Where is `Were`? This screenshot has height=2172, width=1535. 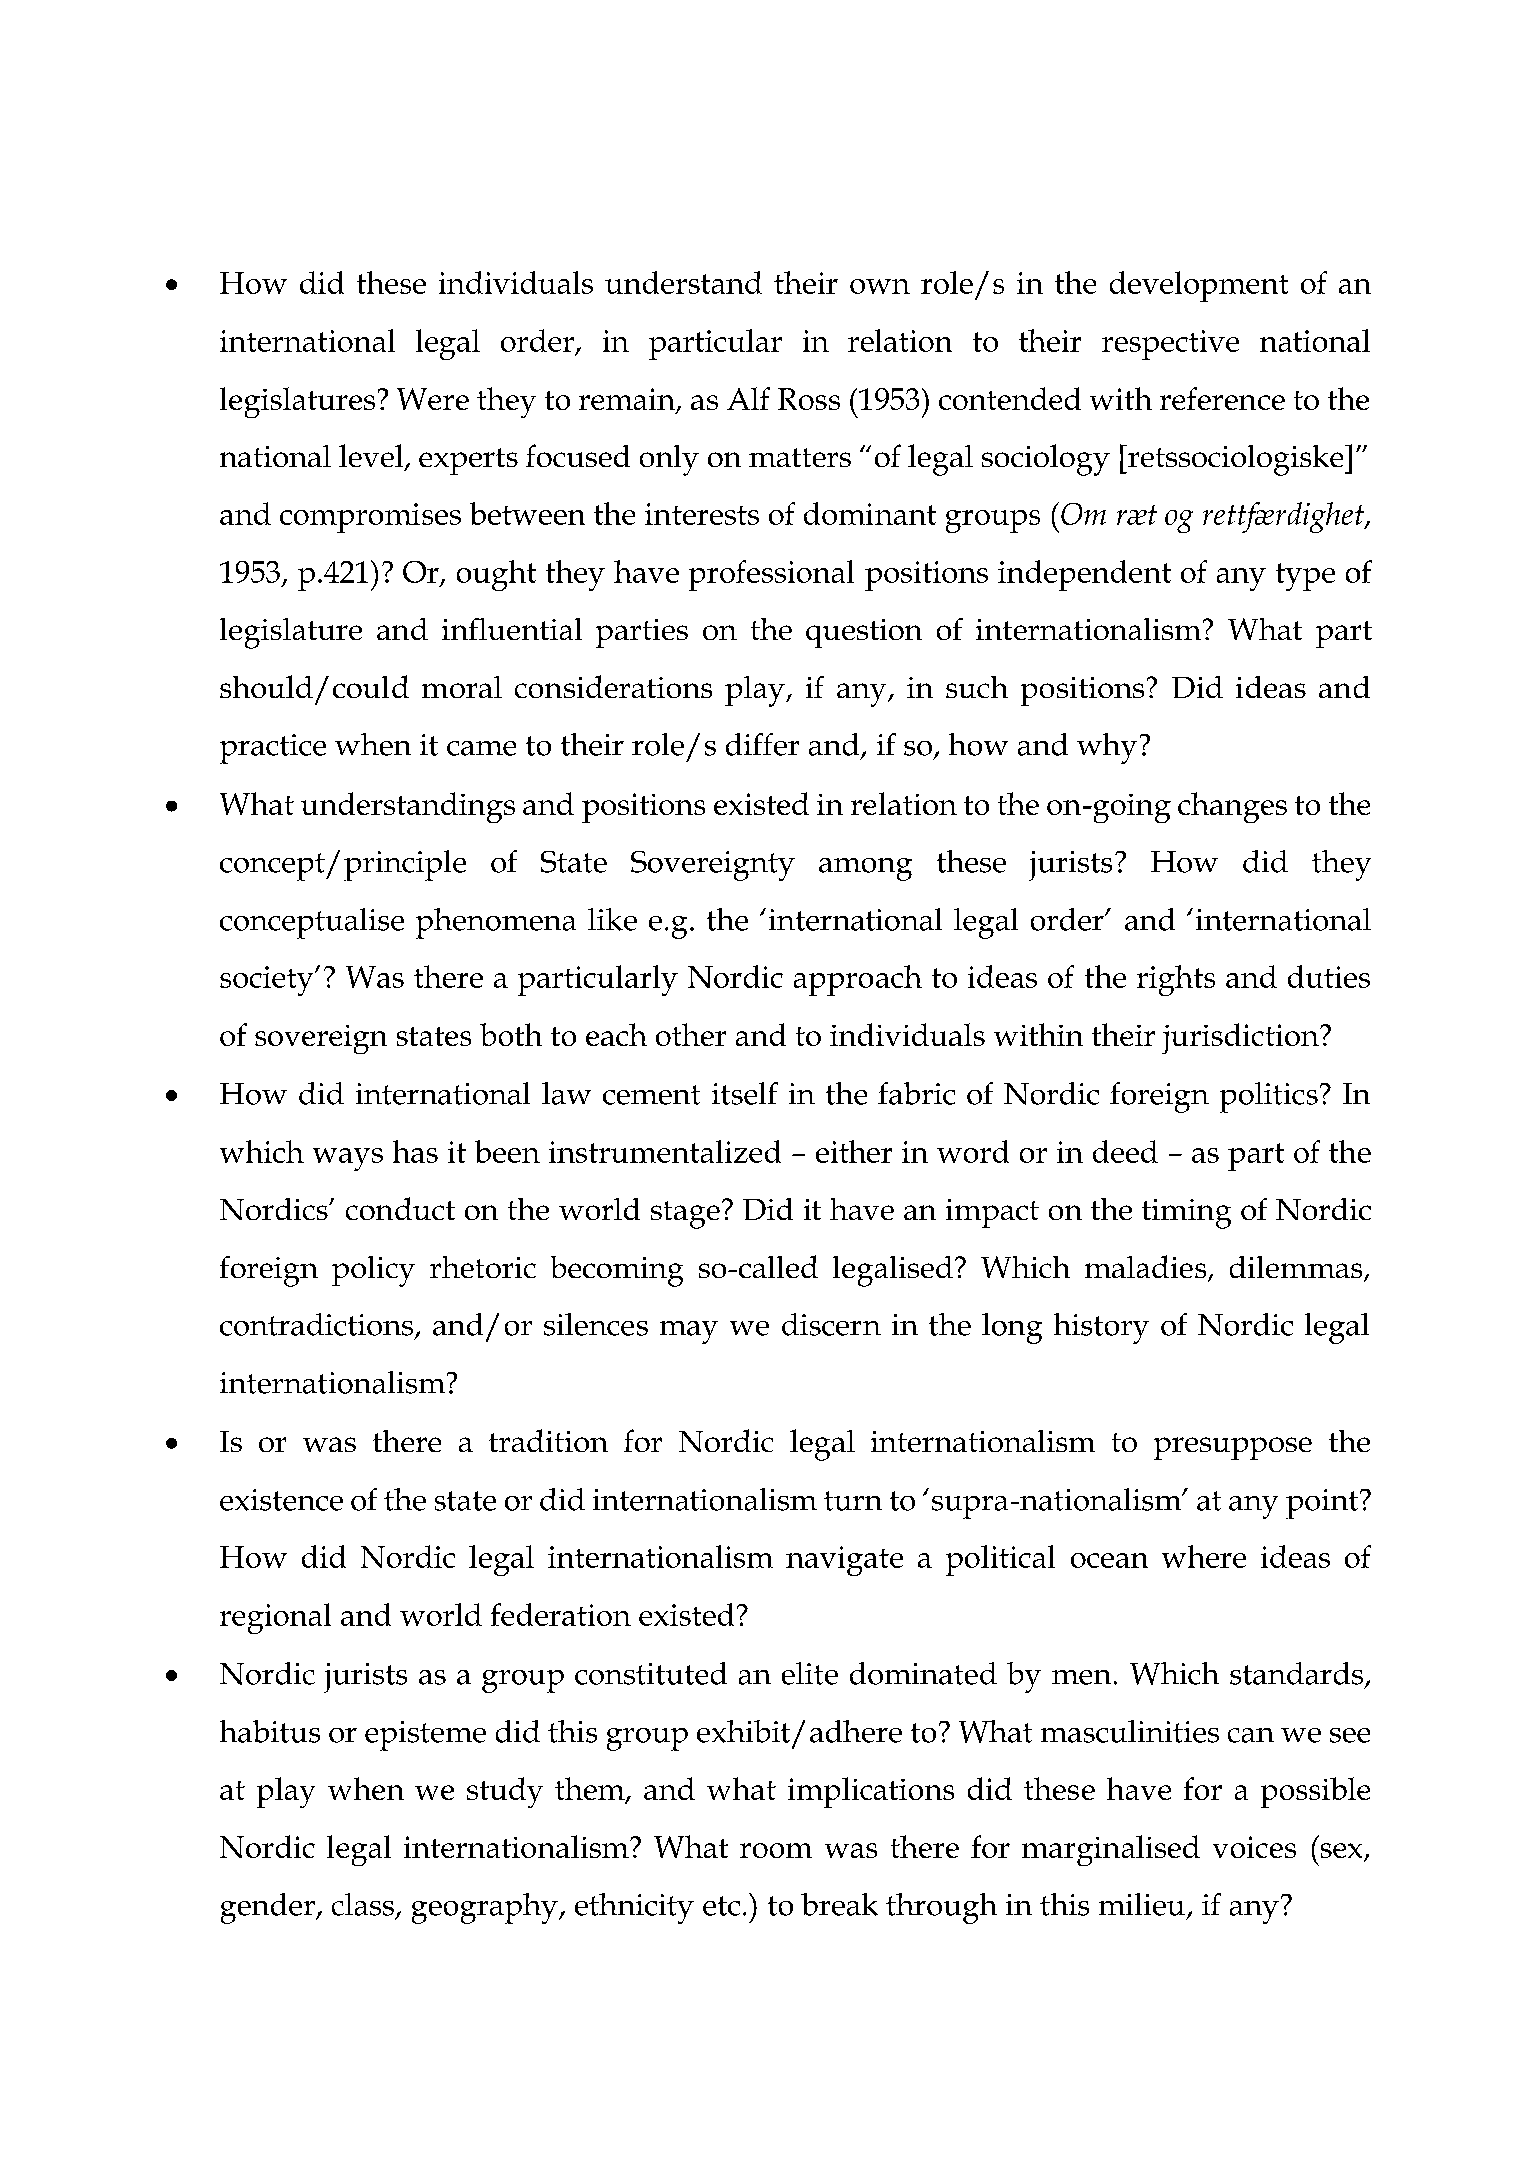 Were is located at coordinates (433, 399).
